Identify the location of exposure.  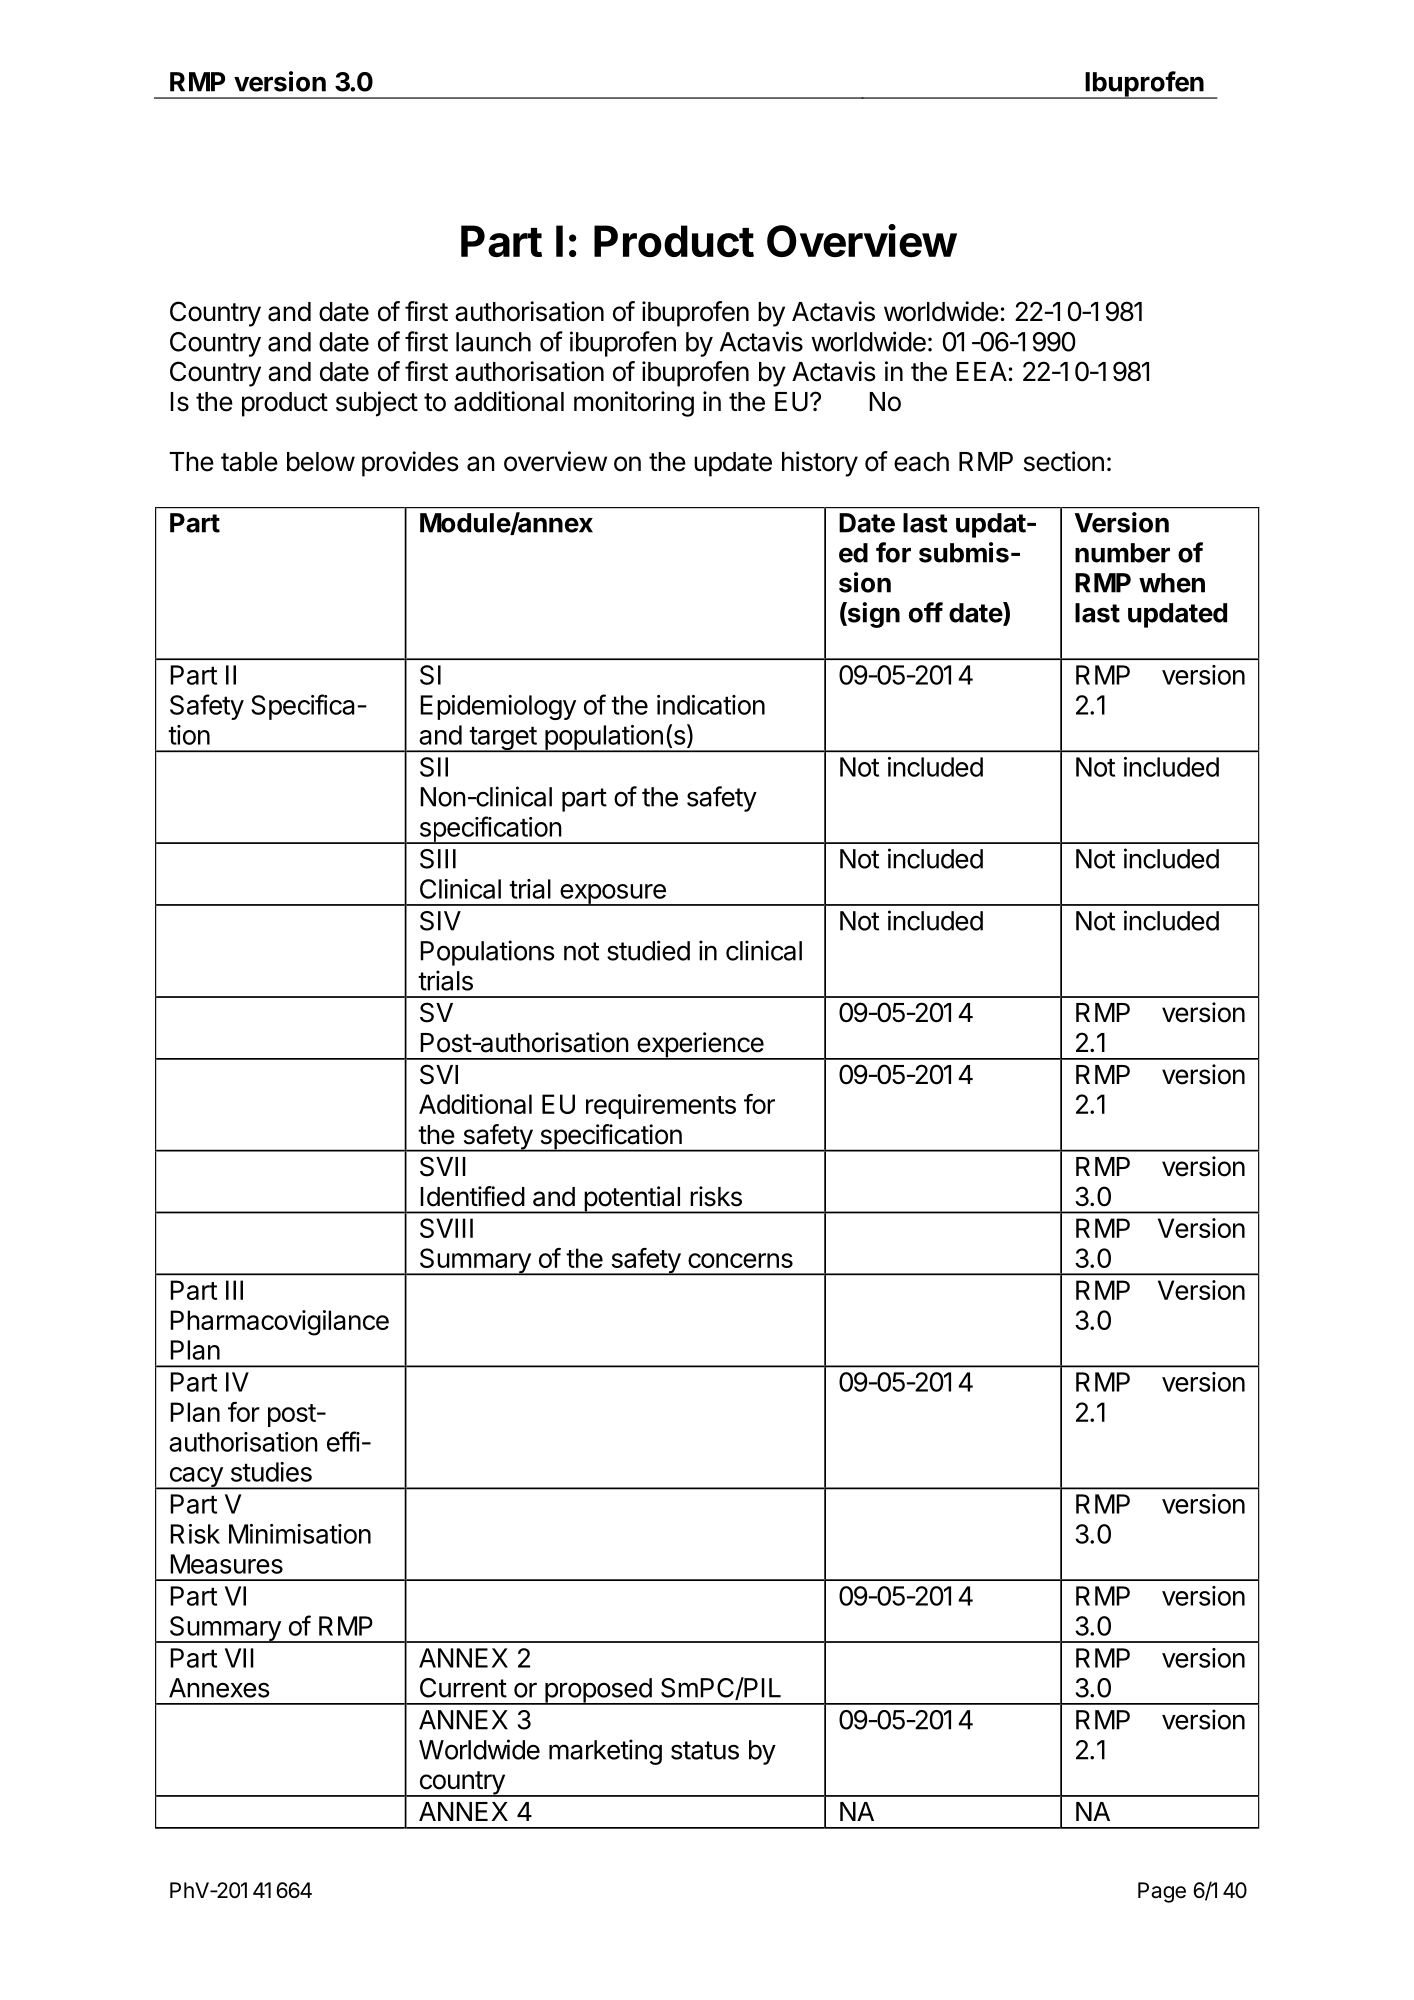
(613, 895).
